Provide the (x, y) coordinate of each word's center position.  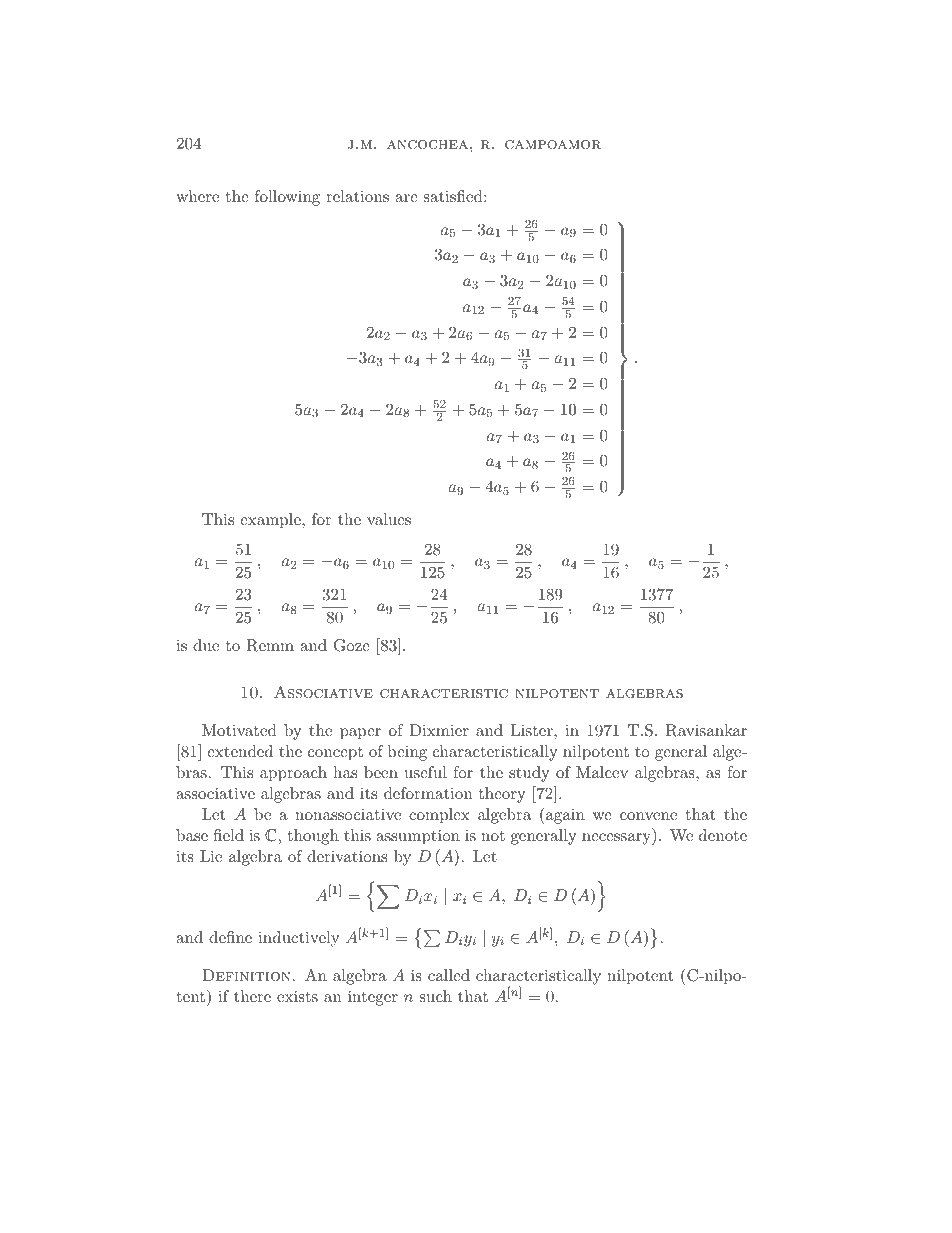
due (206, 645)
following (287, 198)
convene (648, 816)
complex (439, 816)
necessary (617, 839)
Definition (246, 975)
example (271, 521)
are (406, 198)
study (529, 774)
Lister (533, 730)
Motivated (239, 730)
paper (360, 734)
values (389, 519)
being (407, 753)
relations (357, 196)
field (228, 835)
